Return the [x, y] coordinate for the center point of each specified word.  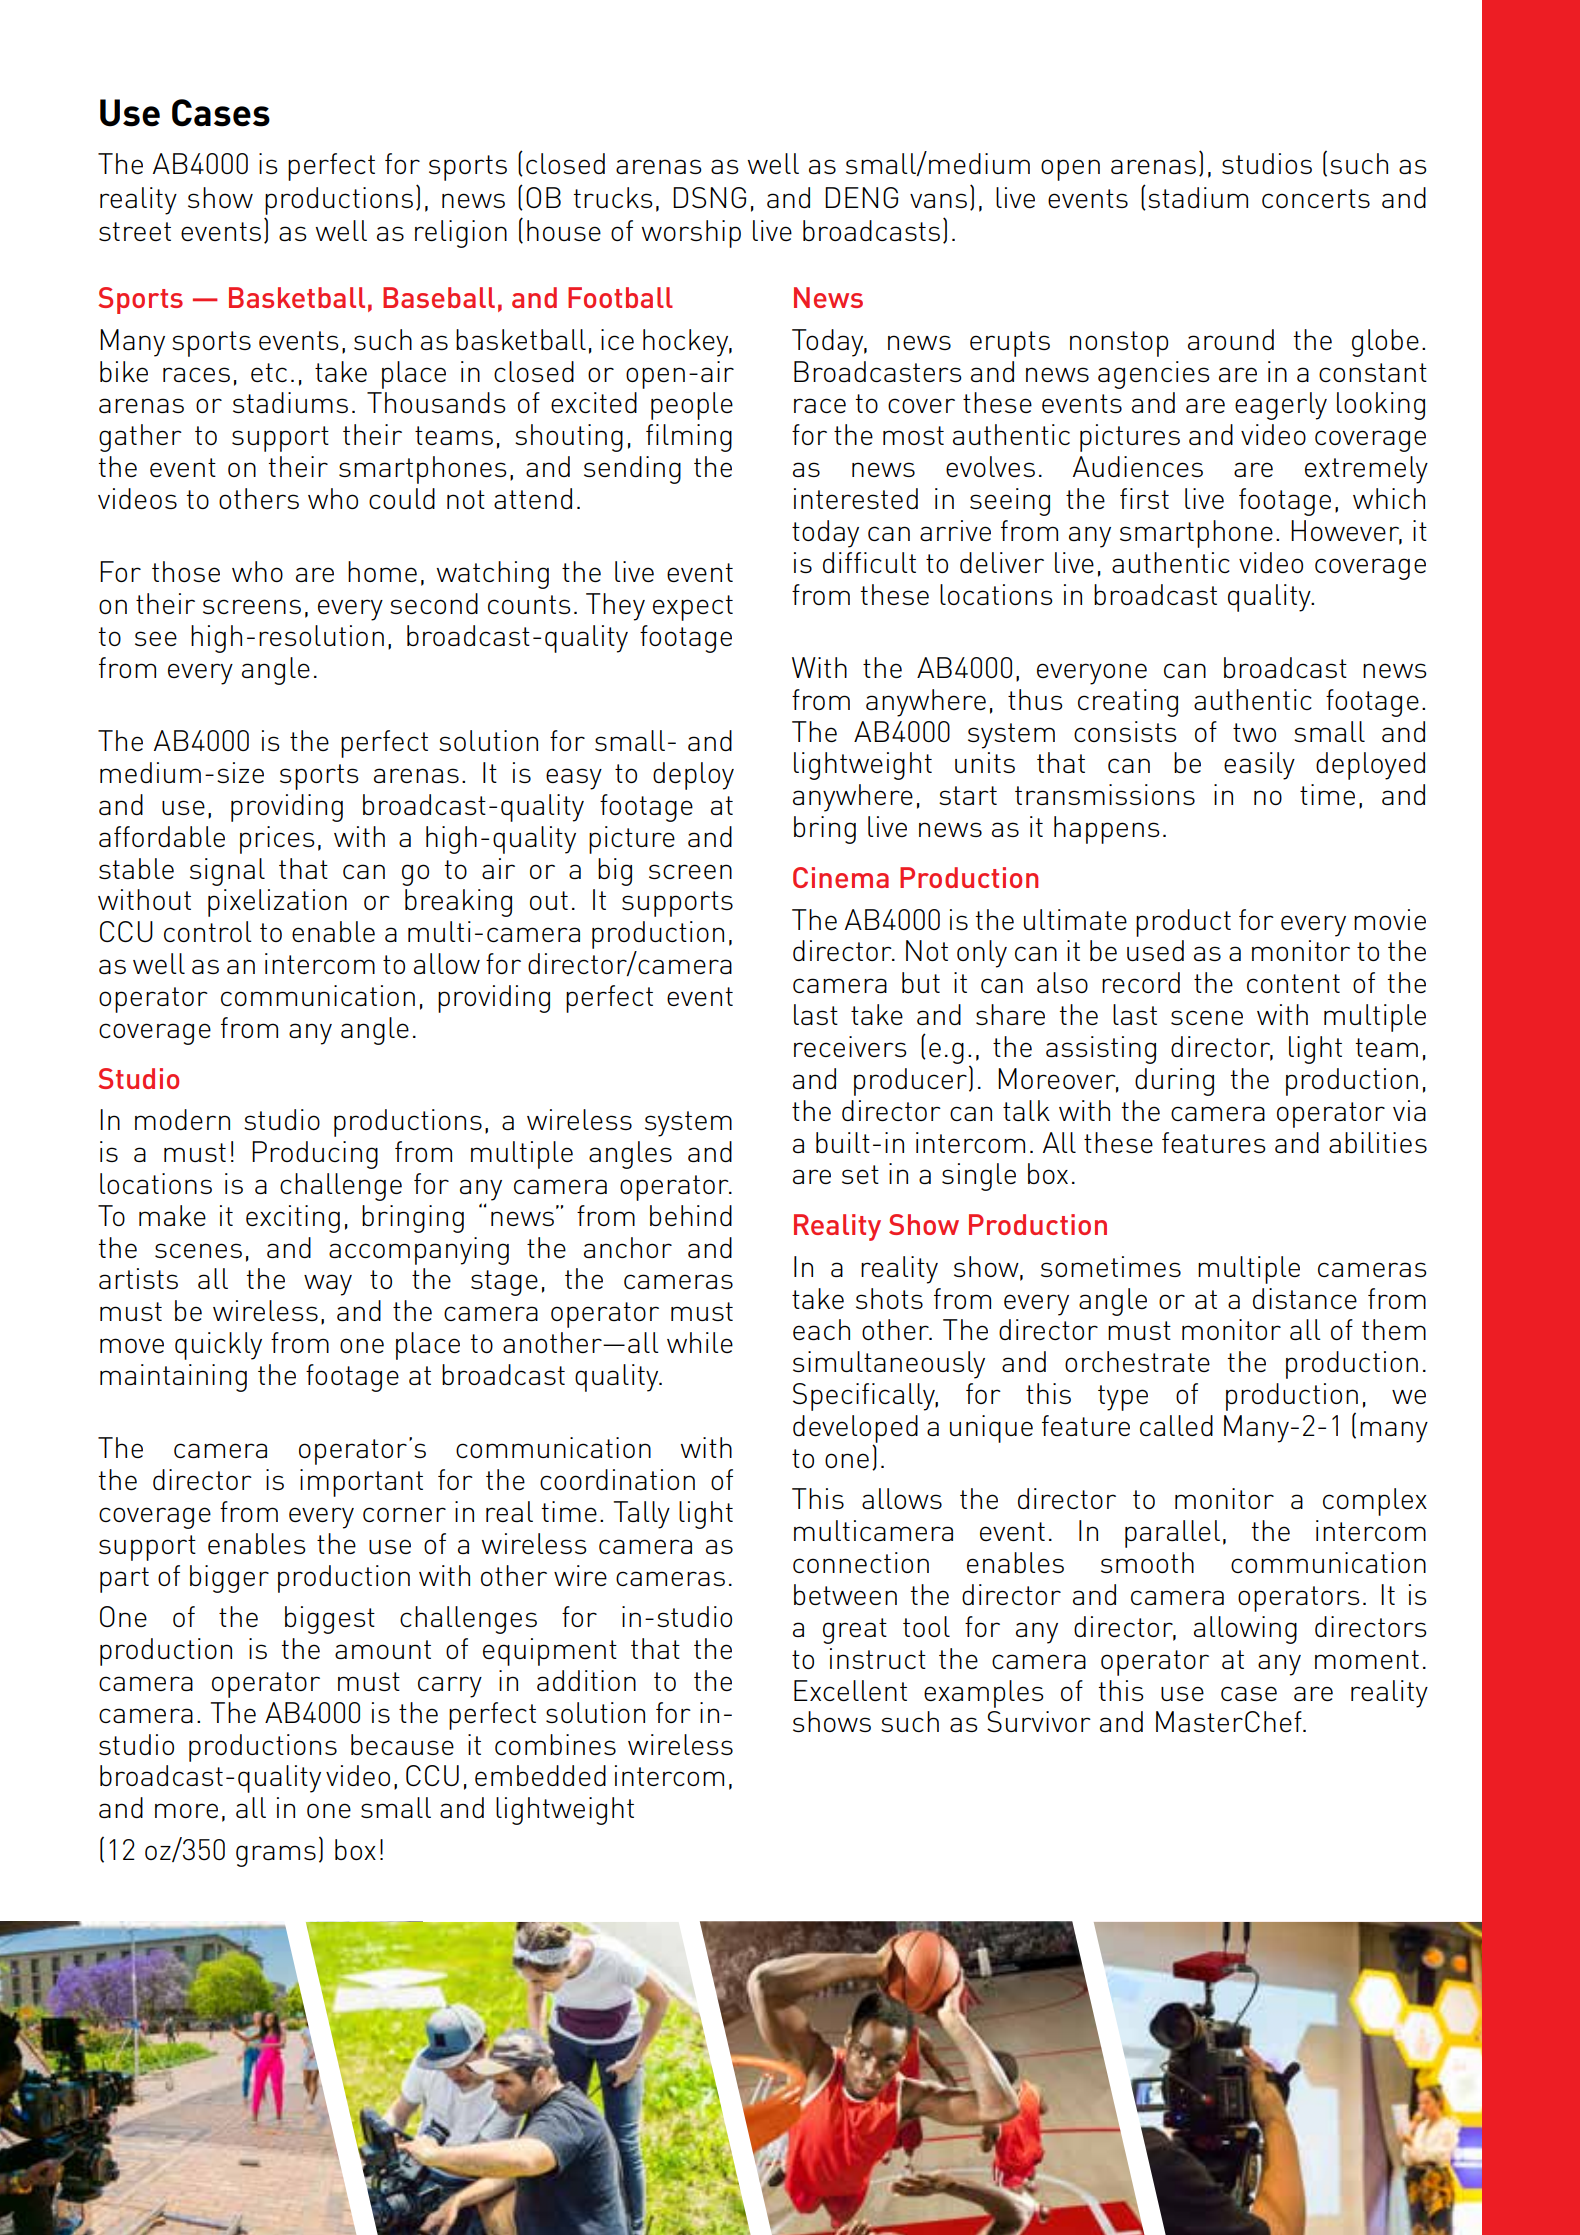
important [361, 1483]
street [135, 231]
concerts [1316, 198]
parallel [1172, 1534]
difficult [869, 562]
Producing [315, 1155]
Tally [642, 1515]
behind [691, 1215]
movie [1390, 919]
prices [277, 840]
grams [276, 1856]
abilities [1378, 1142]
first [1144, 498]
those [186, 571]
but [921, 982]
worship [691, 234]
